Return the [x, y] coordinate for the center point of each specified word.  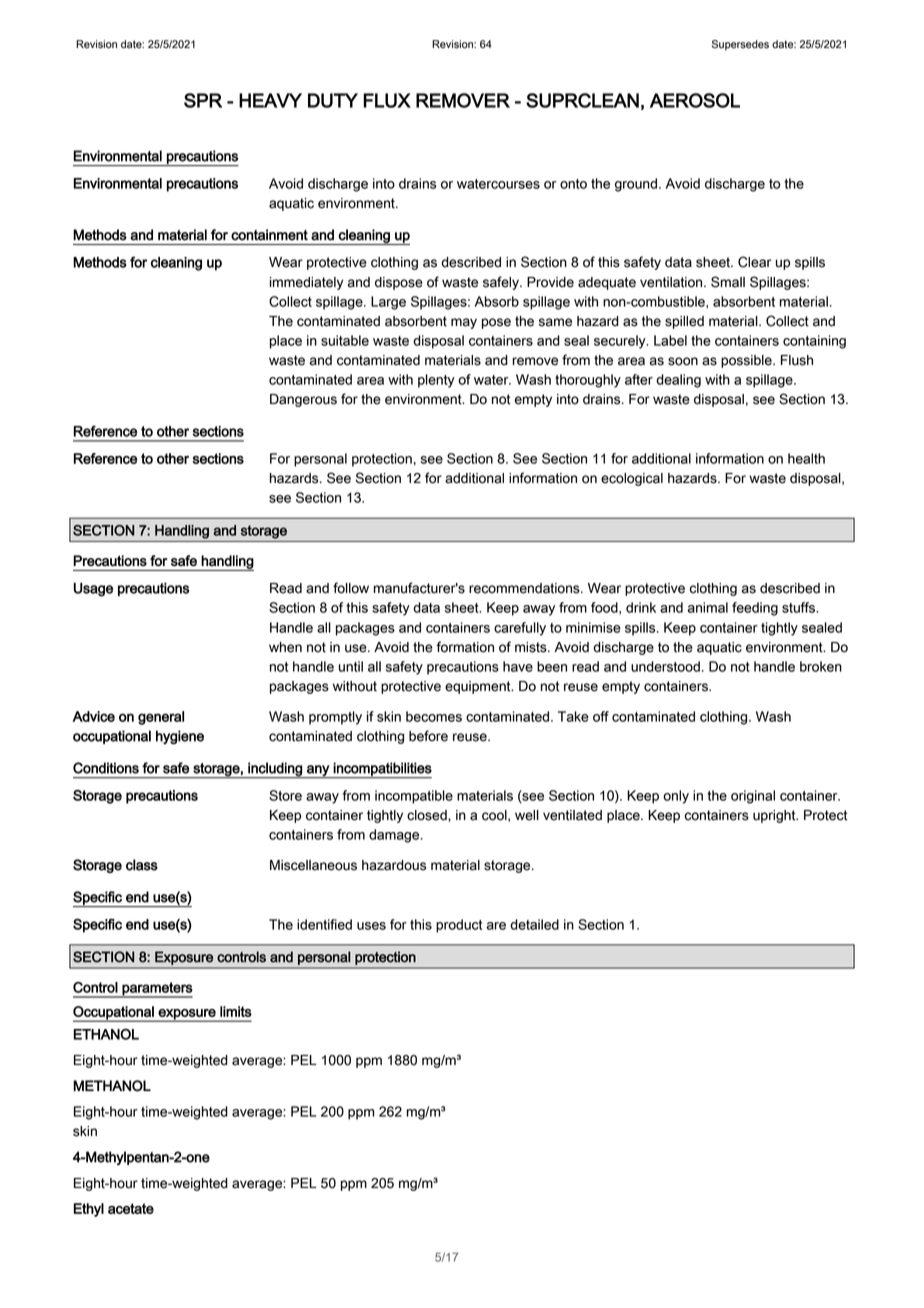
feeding [755, 609]
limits [236, 1011]
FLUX [387, 100]
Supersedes [740, 45]
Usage [93, 589]
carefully [520, 629]
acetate [131, 1208]
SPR [203, 100]
